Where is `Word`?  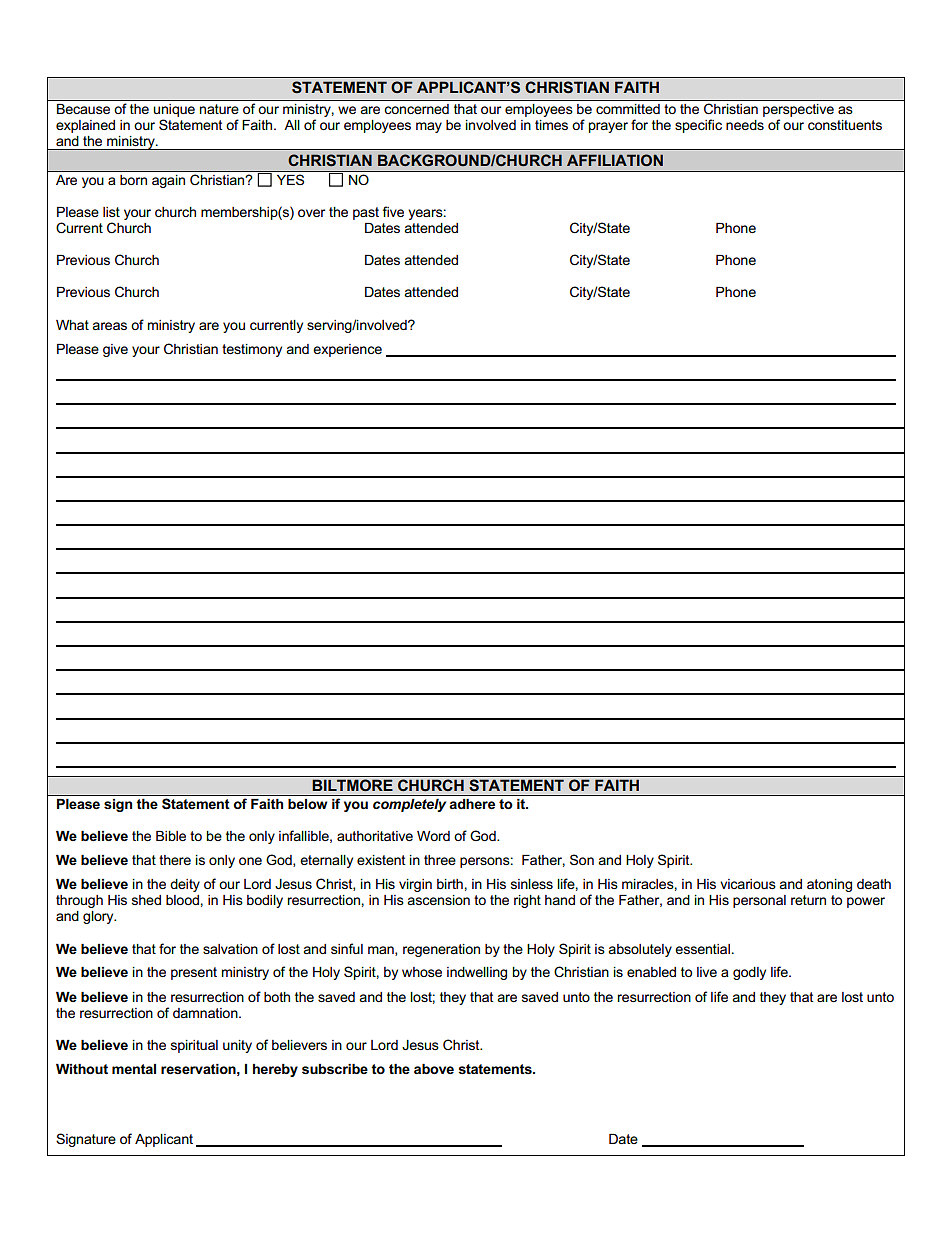
Word is located at coordinates (433, 836).
